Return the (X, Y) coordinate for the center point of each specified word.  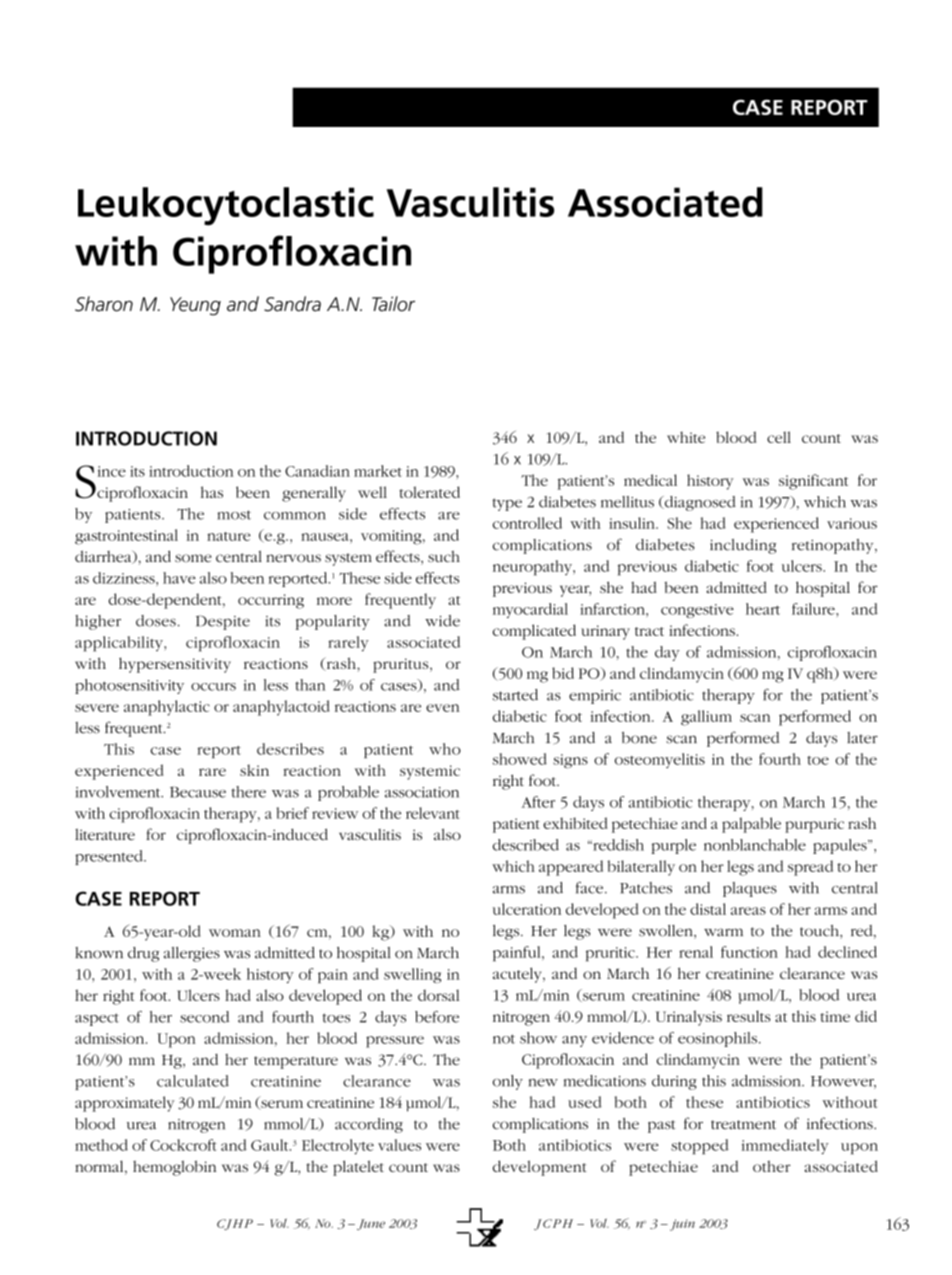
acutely (518, 975)
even (443, 708)
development (540, 1168)
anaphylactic (167, 708)
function (749, 952)
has (212, 492)
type (507, 504)
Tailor (393, 304)
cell (779, 437)
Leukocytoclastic (226, 206)
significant (813, 482)
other (772, 1166)
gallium (706, 718)
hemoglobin (174, 1168)
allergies (192, 954)
